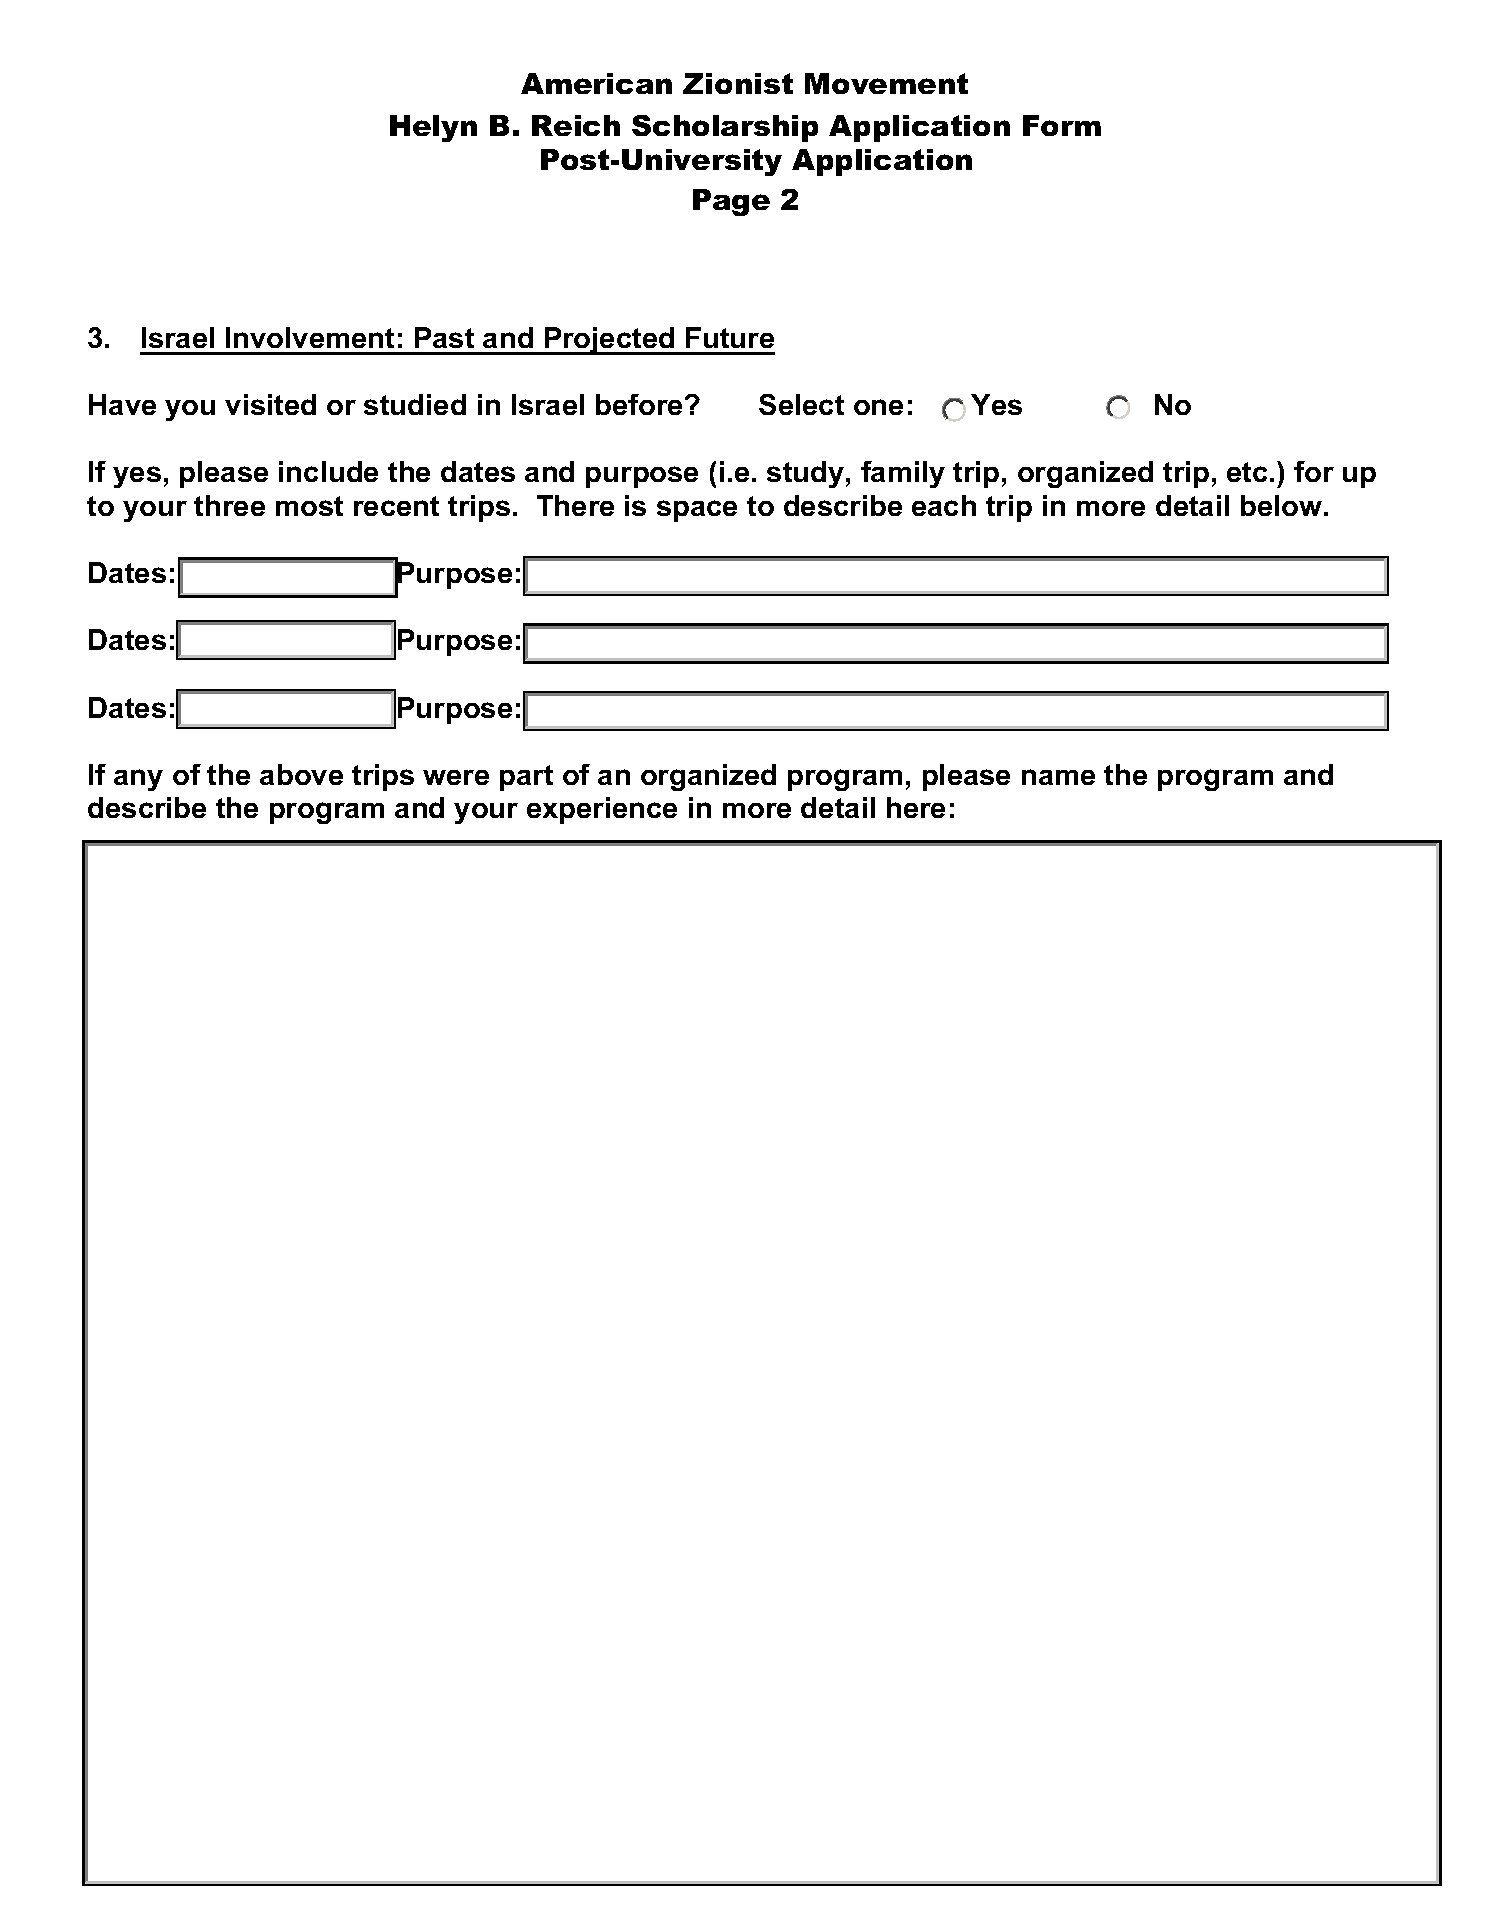 Image resolution: width=1491 pixels, height=1930 pixels. What do you see at coordinates (576, 125) in the screenshot?
I see `Reich` at bounding box center [576, 125].
